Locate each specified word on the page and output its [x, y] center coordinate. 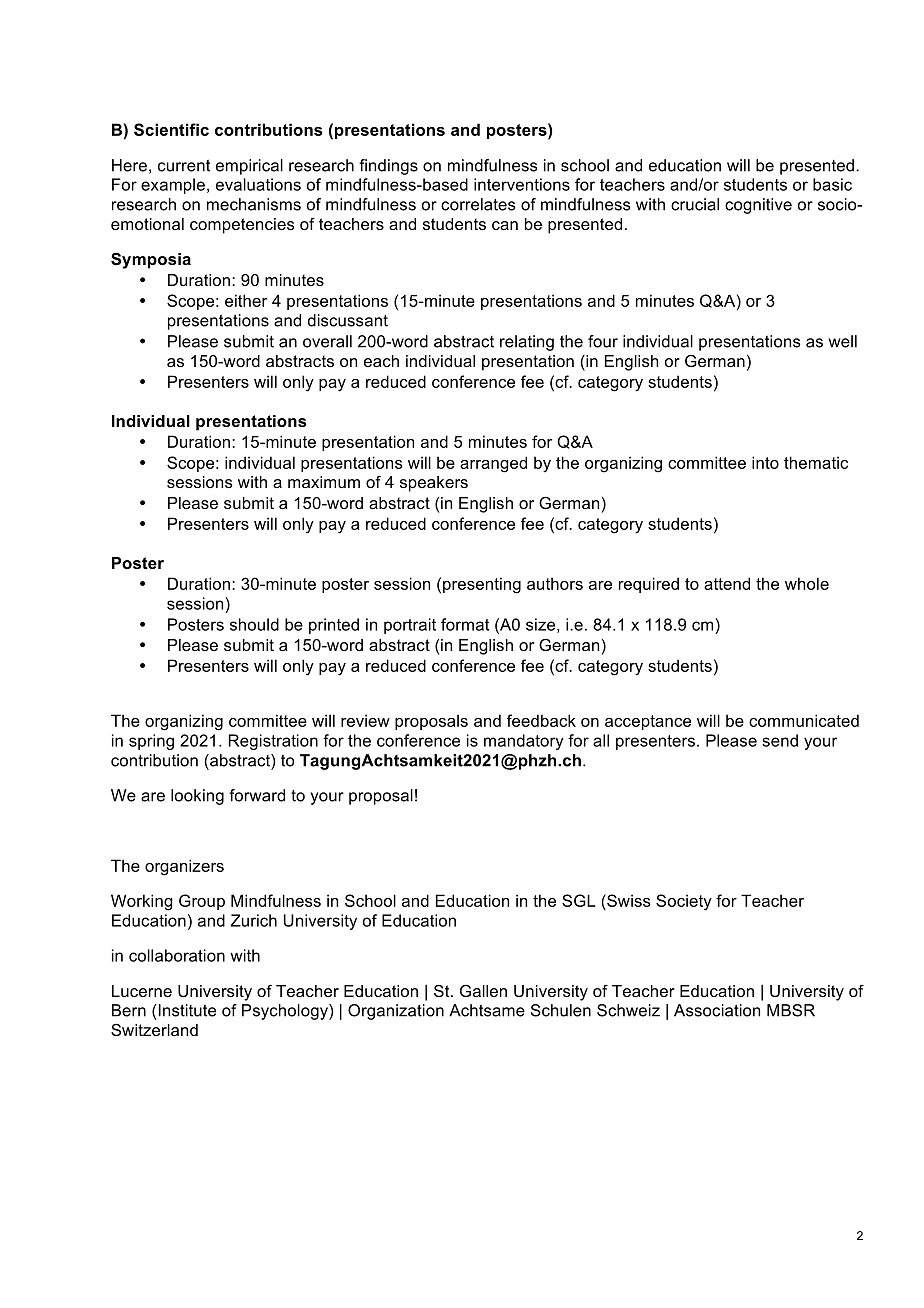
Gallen [483, 991]
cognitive [758, 206]
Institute [186, 1010]
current [184, 166]
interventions [522, 184]
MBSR [791, 1010]
